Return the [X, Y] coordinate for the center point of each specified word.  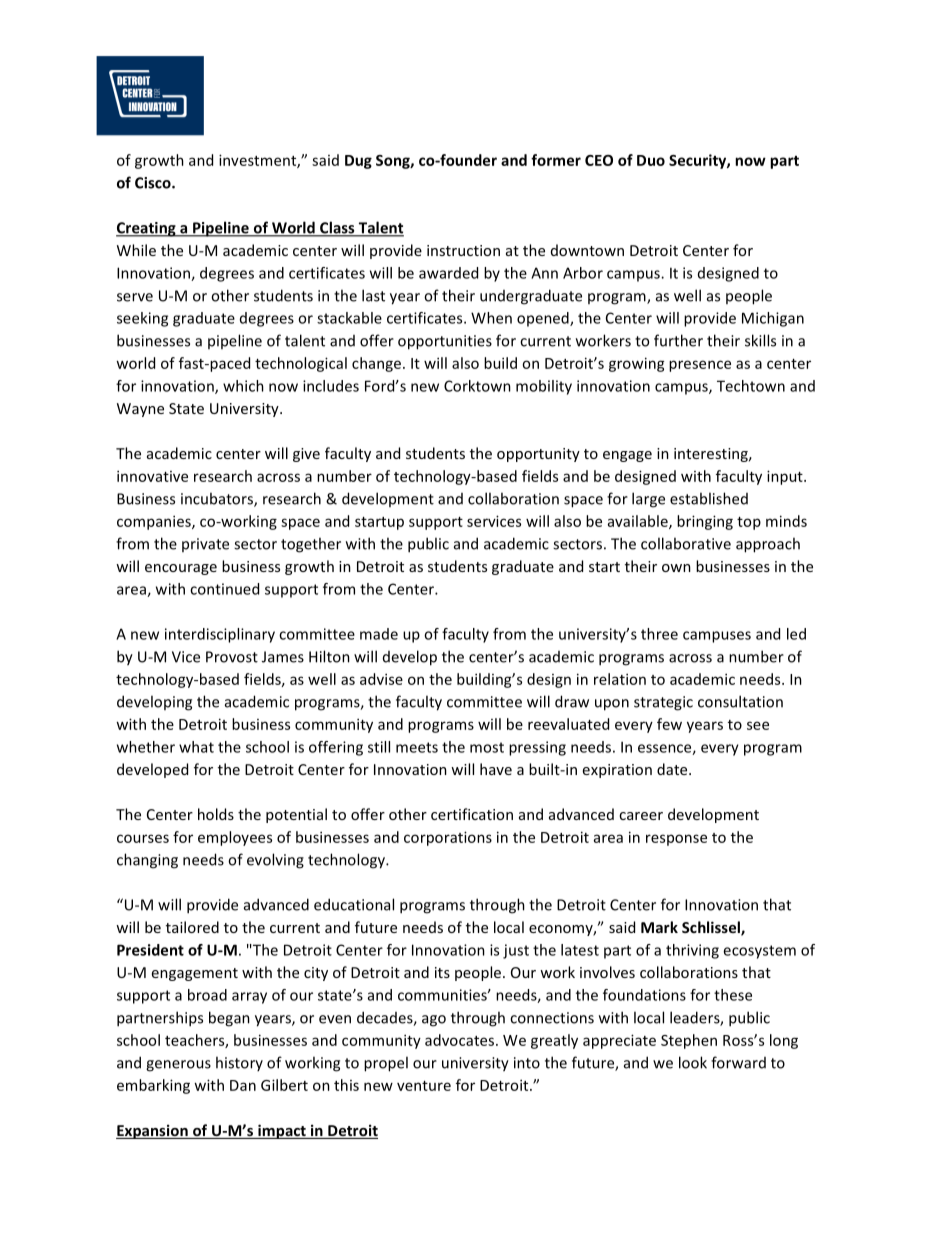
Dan [243, 1085]
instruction [463, 250]
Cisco [154, 183]
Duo [651, 160]
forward [738, 1062]
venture [424, 1086]
